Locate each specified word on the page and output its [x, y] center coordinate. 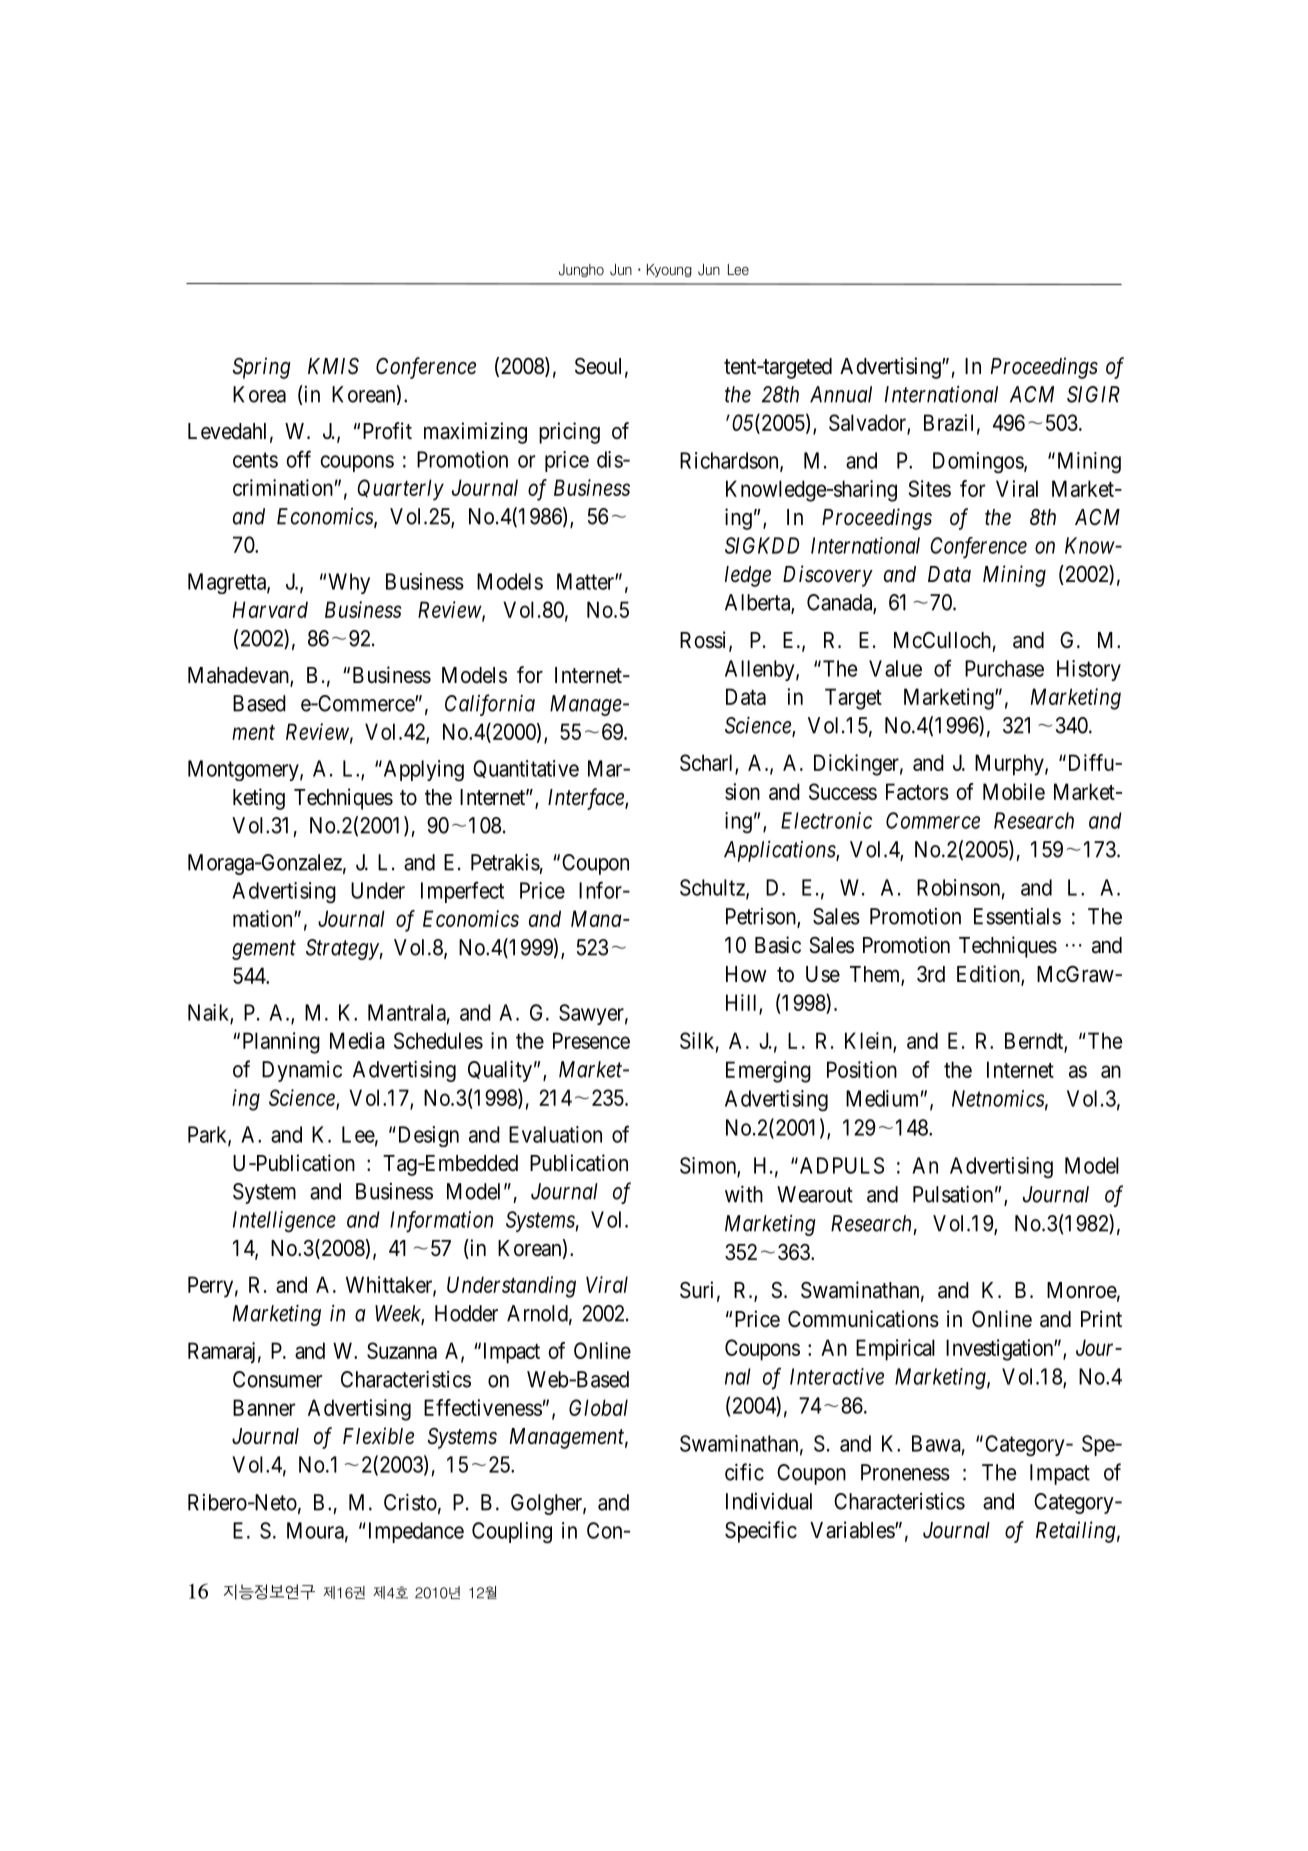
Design [427, 1136]
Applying [422, 771]
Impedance [414, 1532]
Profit [387, 431]
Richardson [730, 461]
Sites [930, 488]
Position [862, 1069]
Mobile [1014, 791]
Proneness [905, 1472]
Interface [587, 799]
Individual [769, 1501]
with [744, 1194]
